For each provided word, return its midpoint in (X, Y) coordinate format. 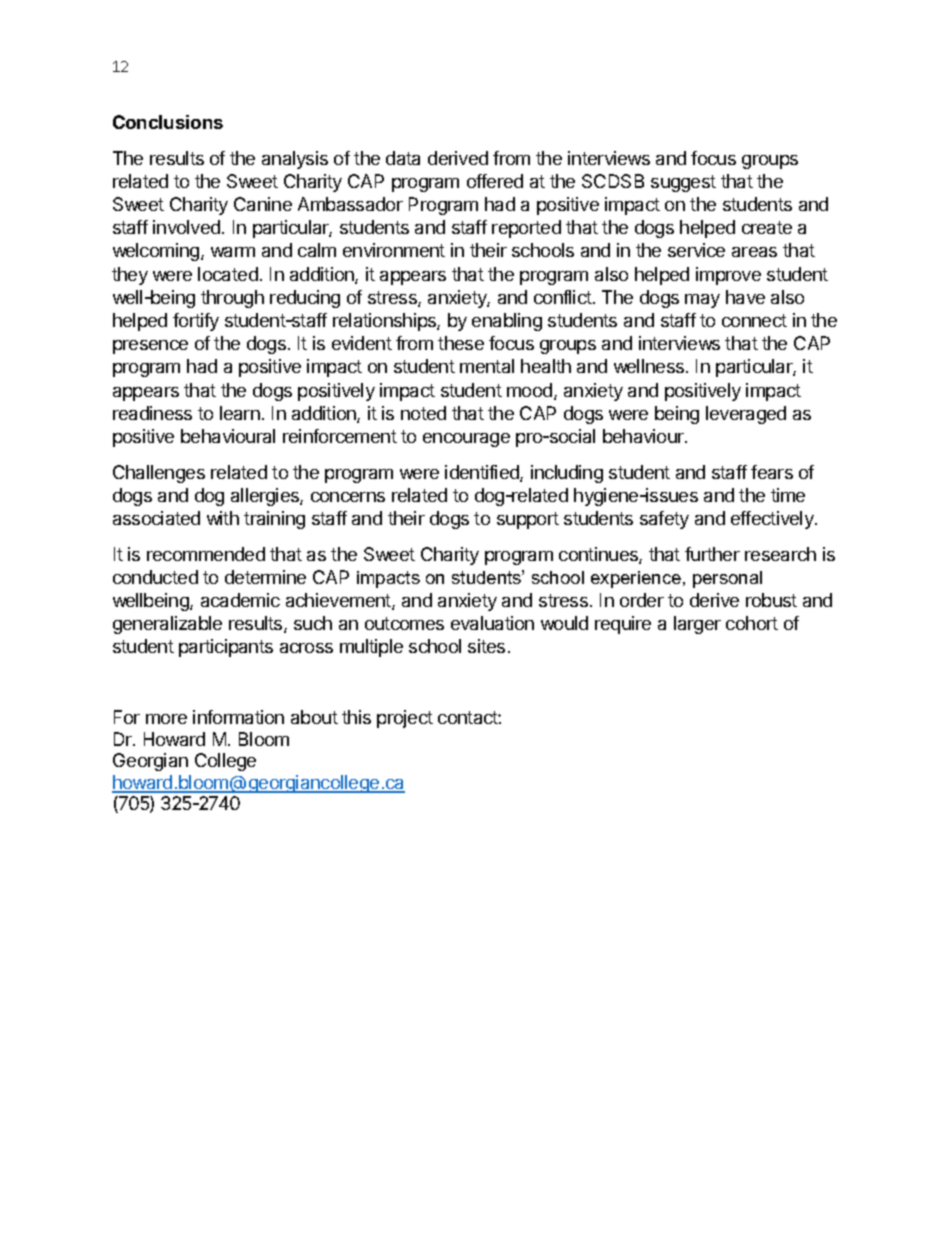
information (238, 717)
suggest (683, 183)
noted (423, 413)
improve (728, 276)
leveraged (746, 415)
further (712, 554)
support (528, 520)
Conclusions (168, 122)
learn (240, 413)
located (228, 274)
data (403, 158)
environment (394, 250)
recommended (206, 554)
